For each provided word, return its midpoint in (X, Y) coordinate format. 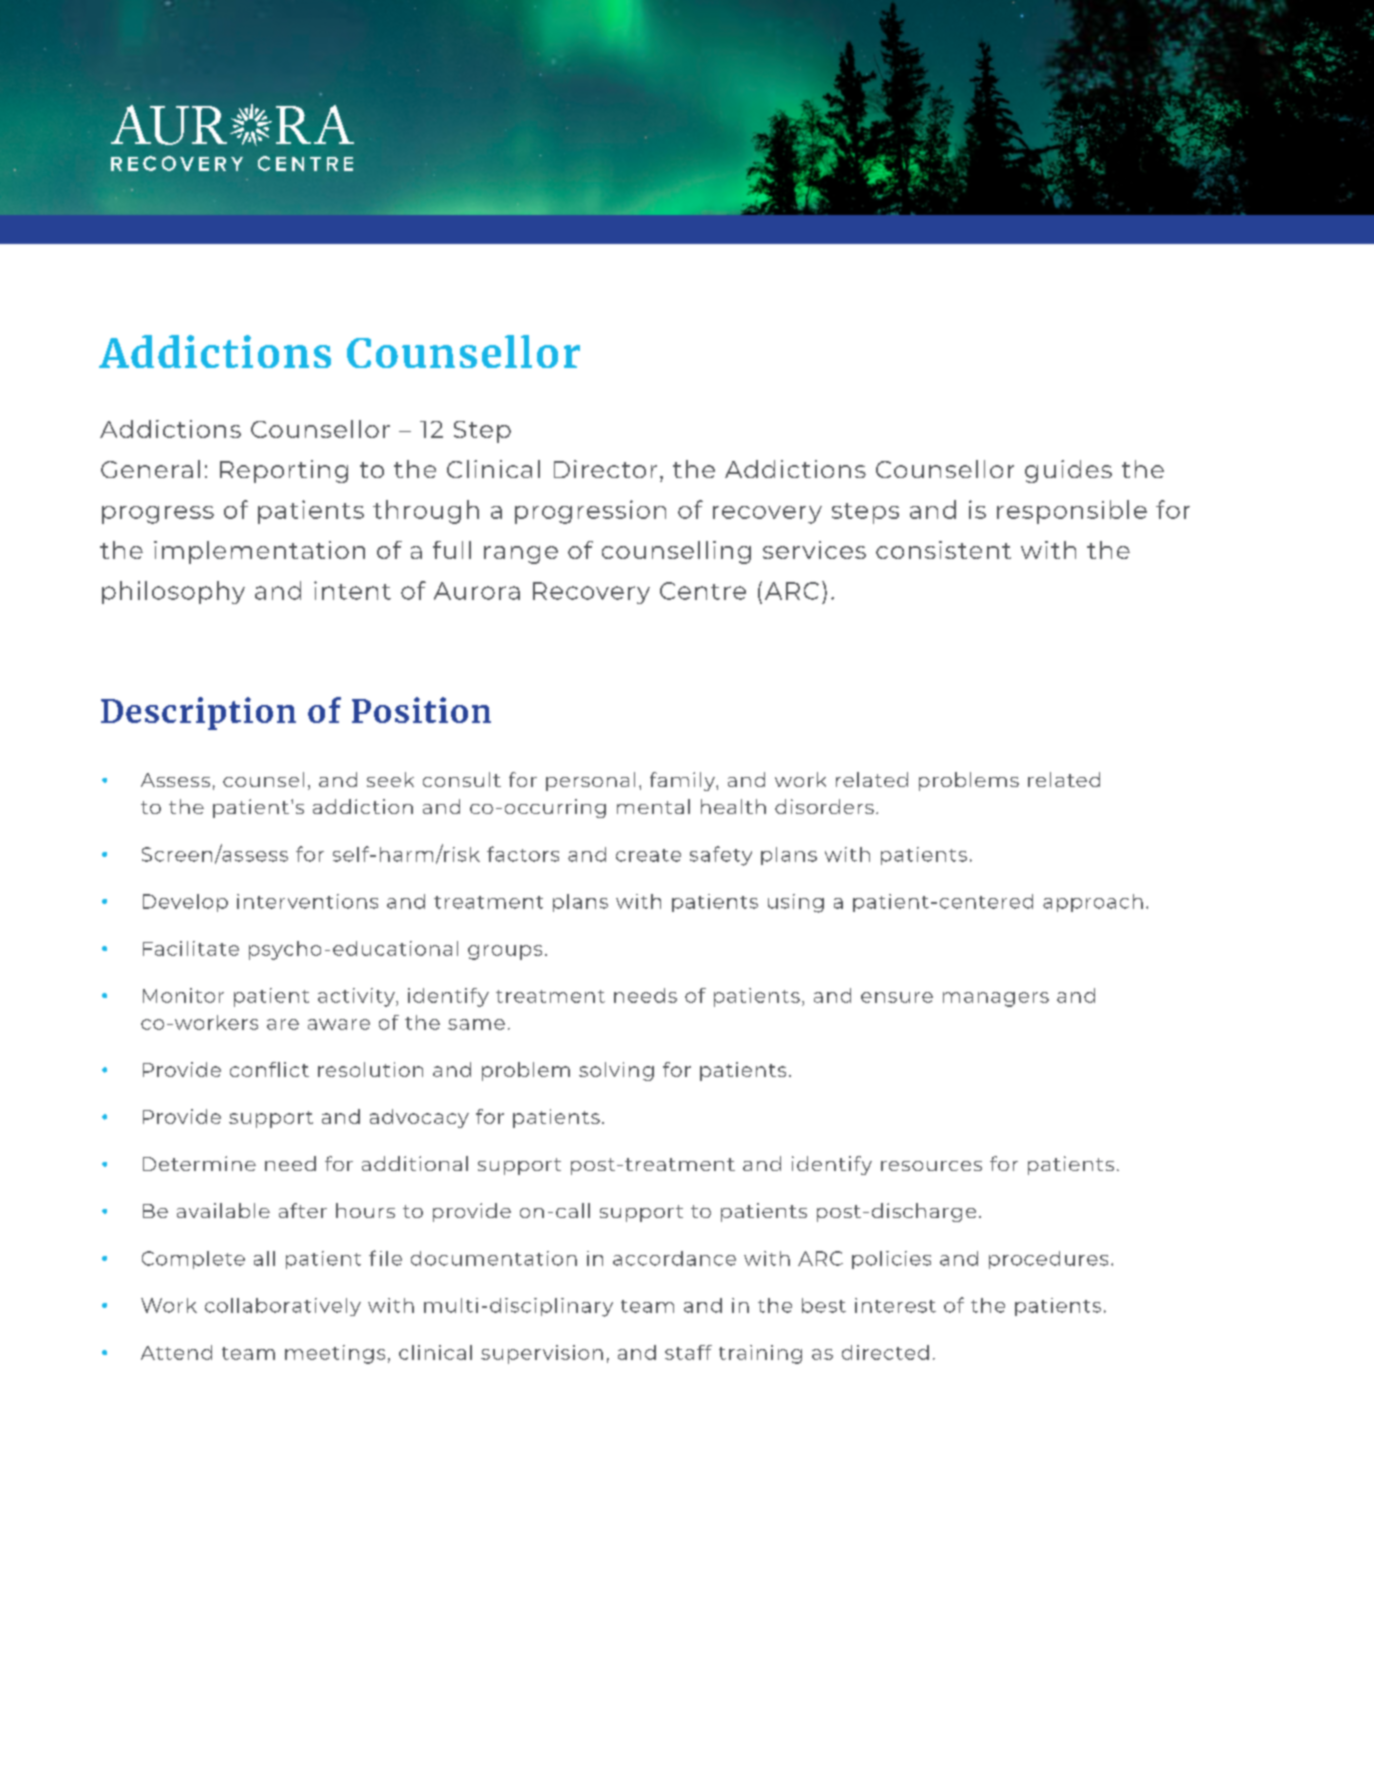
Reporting (284, 471)
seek (390, 779)
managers (996, 999)
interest (895, 1305)
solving (616, 1071)
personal (590, 781)
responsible (1072, 512)
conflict (269, 1069)
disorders (824, 806)
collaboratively (283, 1307)
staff (688, 1352)
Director (605, 469)
